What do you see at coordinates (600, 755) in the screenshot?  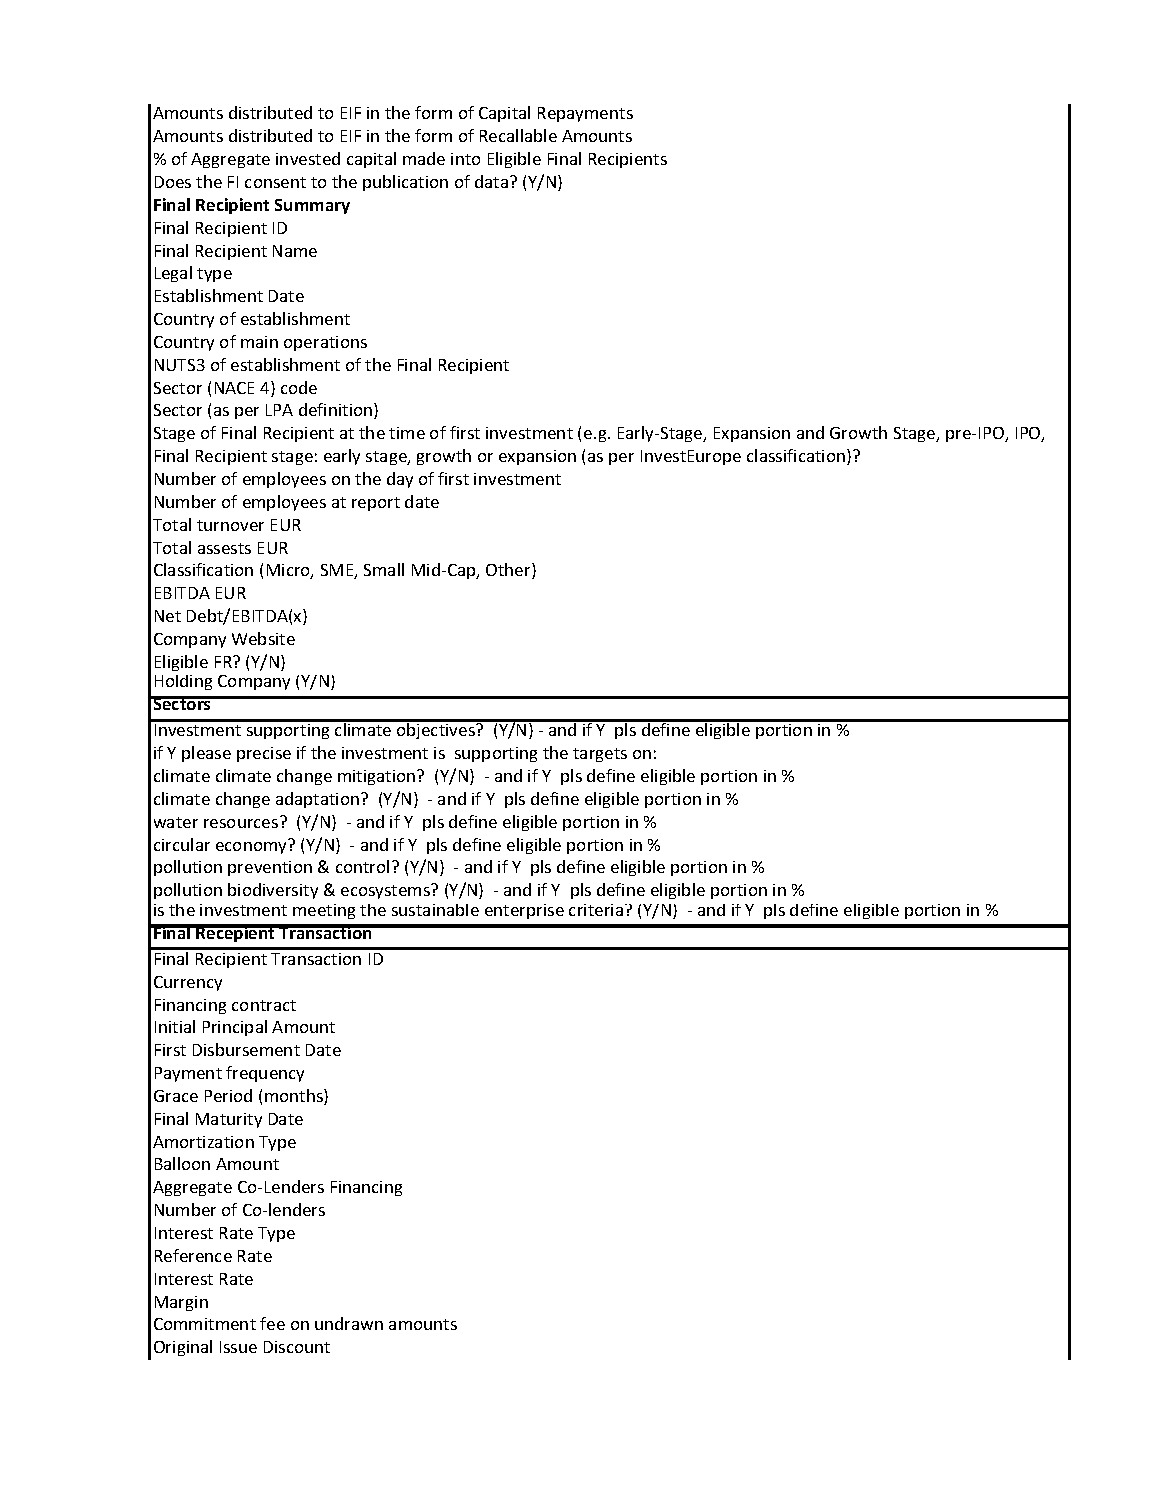 I see `targets` at bounding box center [600, 755].
